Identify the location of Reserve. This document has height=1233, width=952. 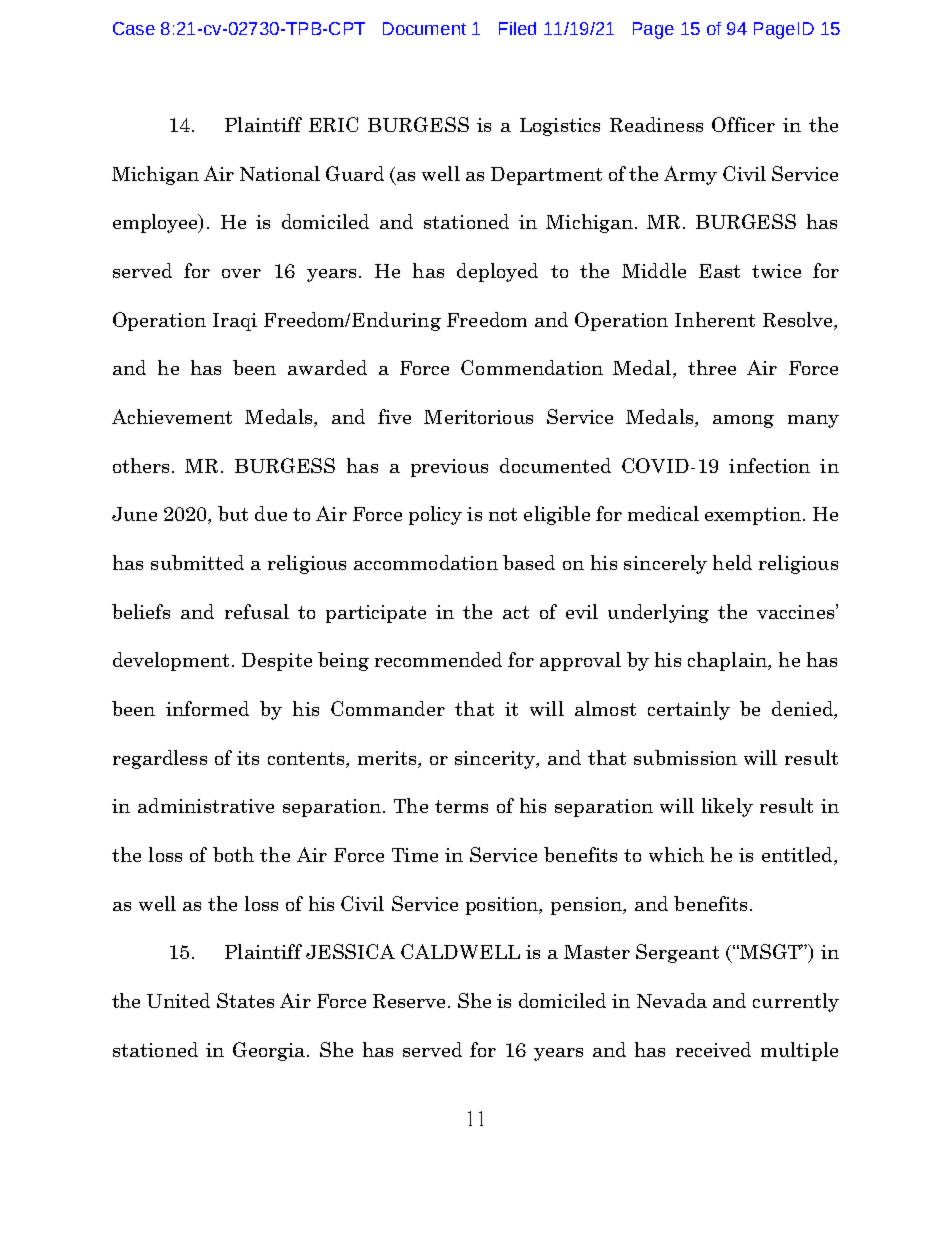
(409, 1001).
